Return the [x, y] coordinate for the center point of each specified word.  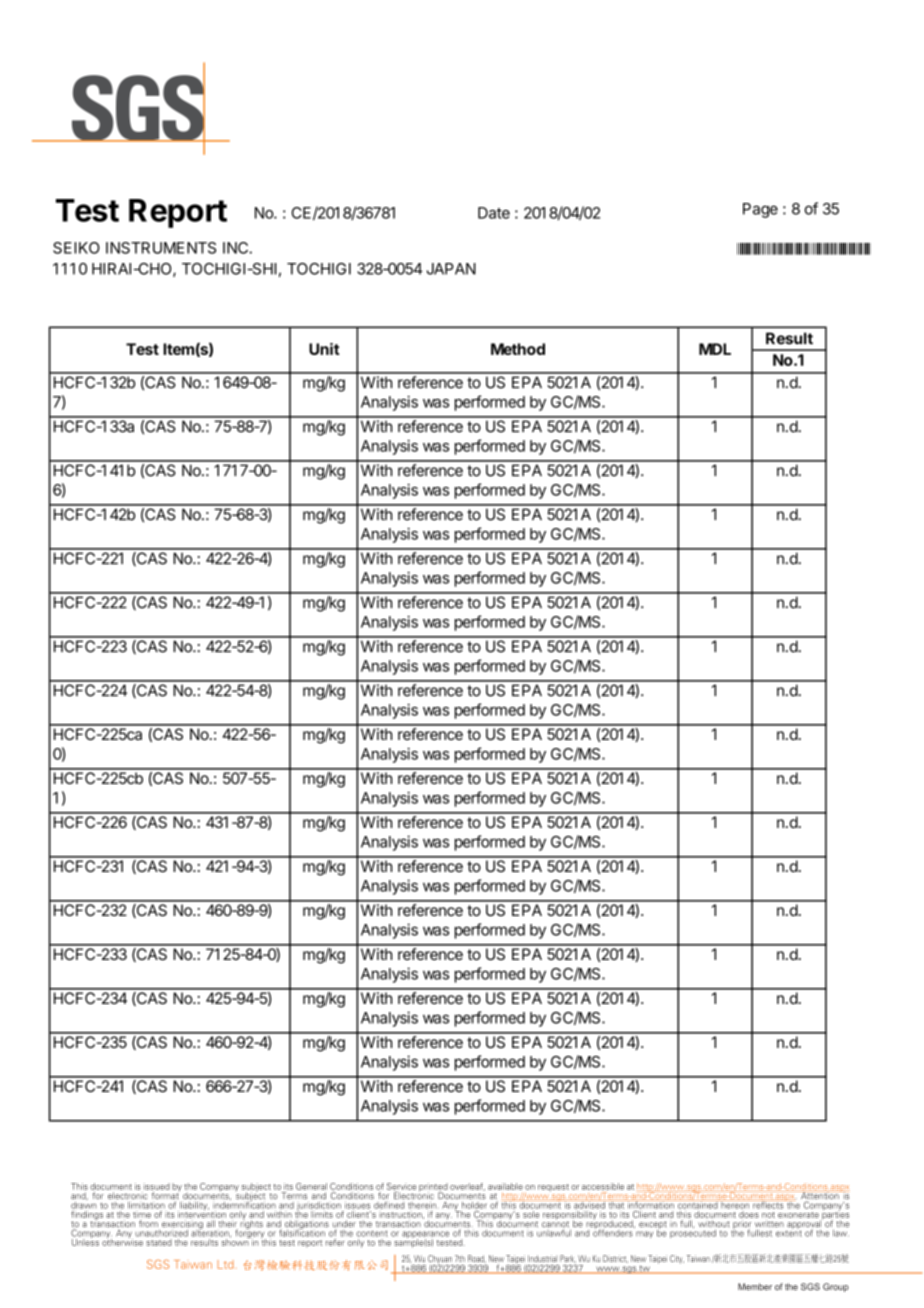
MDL [715, 349]
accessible [603, 1186]
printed [433, 1188]
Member [755, 1286]
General [311, 1186]
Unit [324, 349]
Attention [820, 1196]
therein [422, 1204]
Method [518, 349]
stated [159, 1242]
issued [157, 1186]
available [505, 1186]
